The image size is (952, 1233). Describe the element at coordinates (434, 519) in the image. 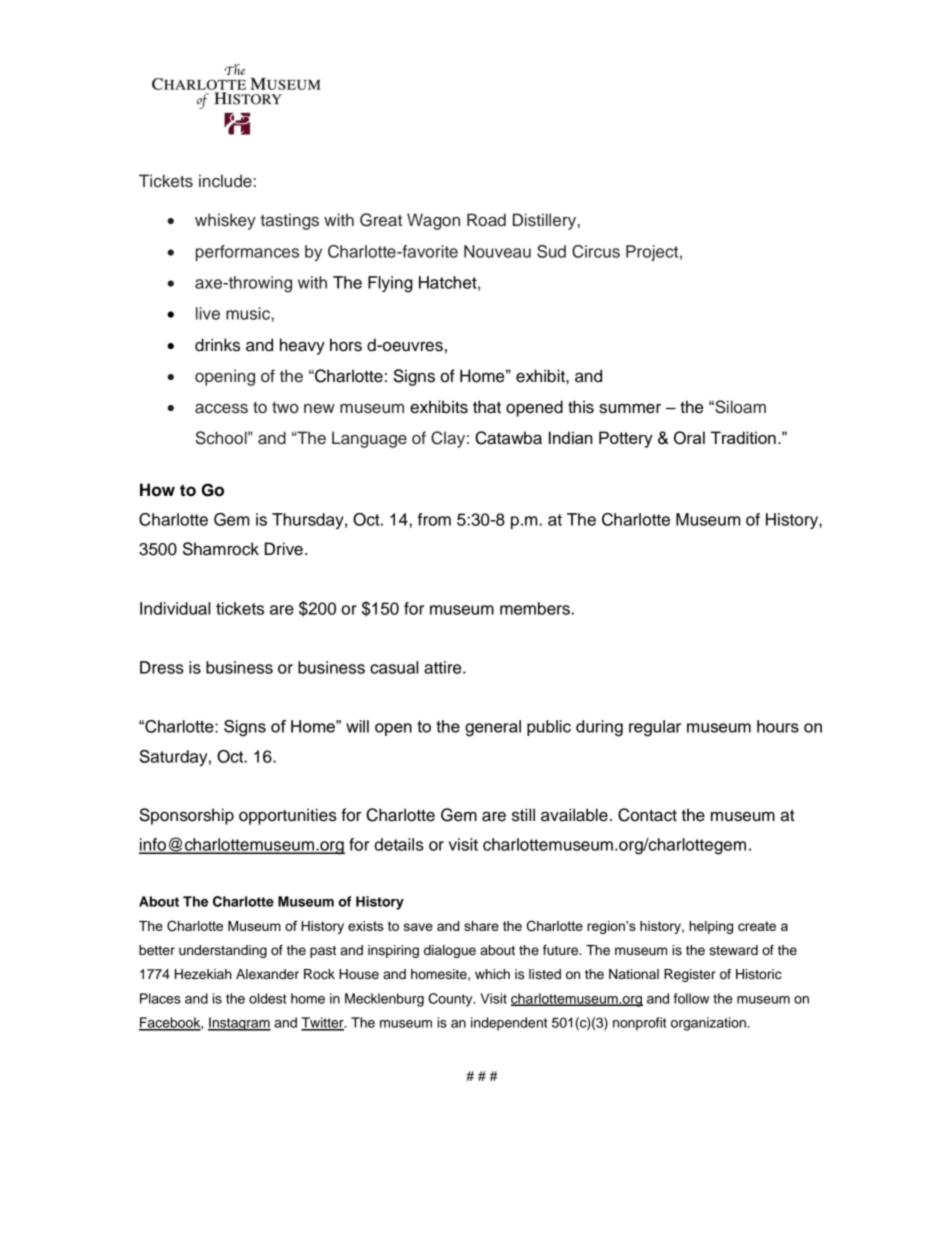

I see `from` at that location.
